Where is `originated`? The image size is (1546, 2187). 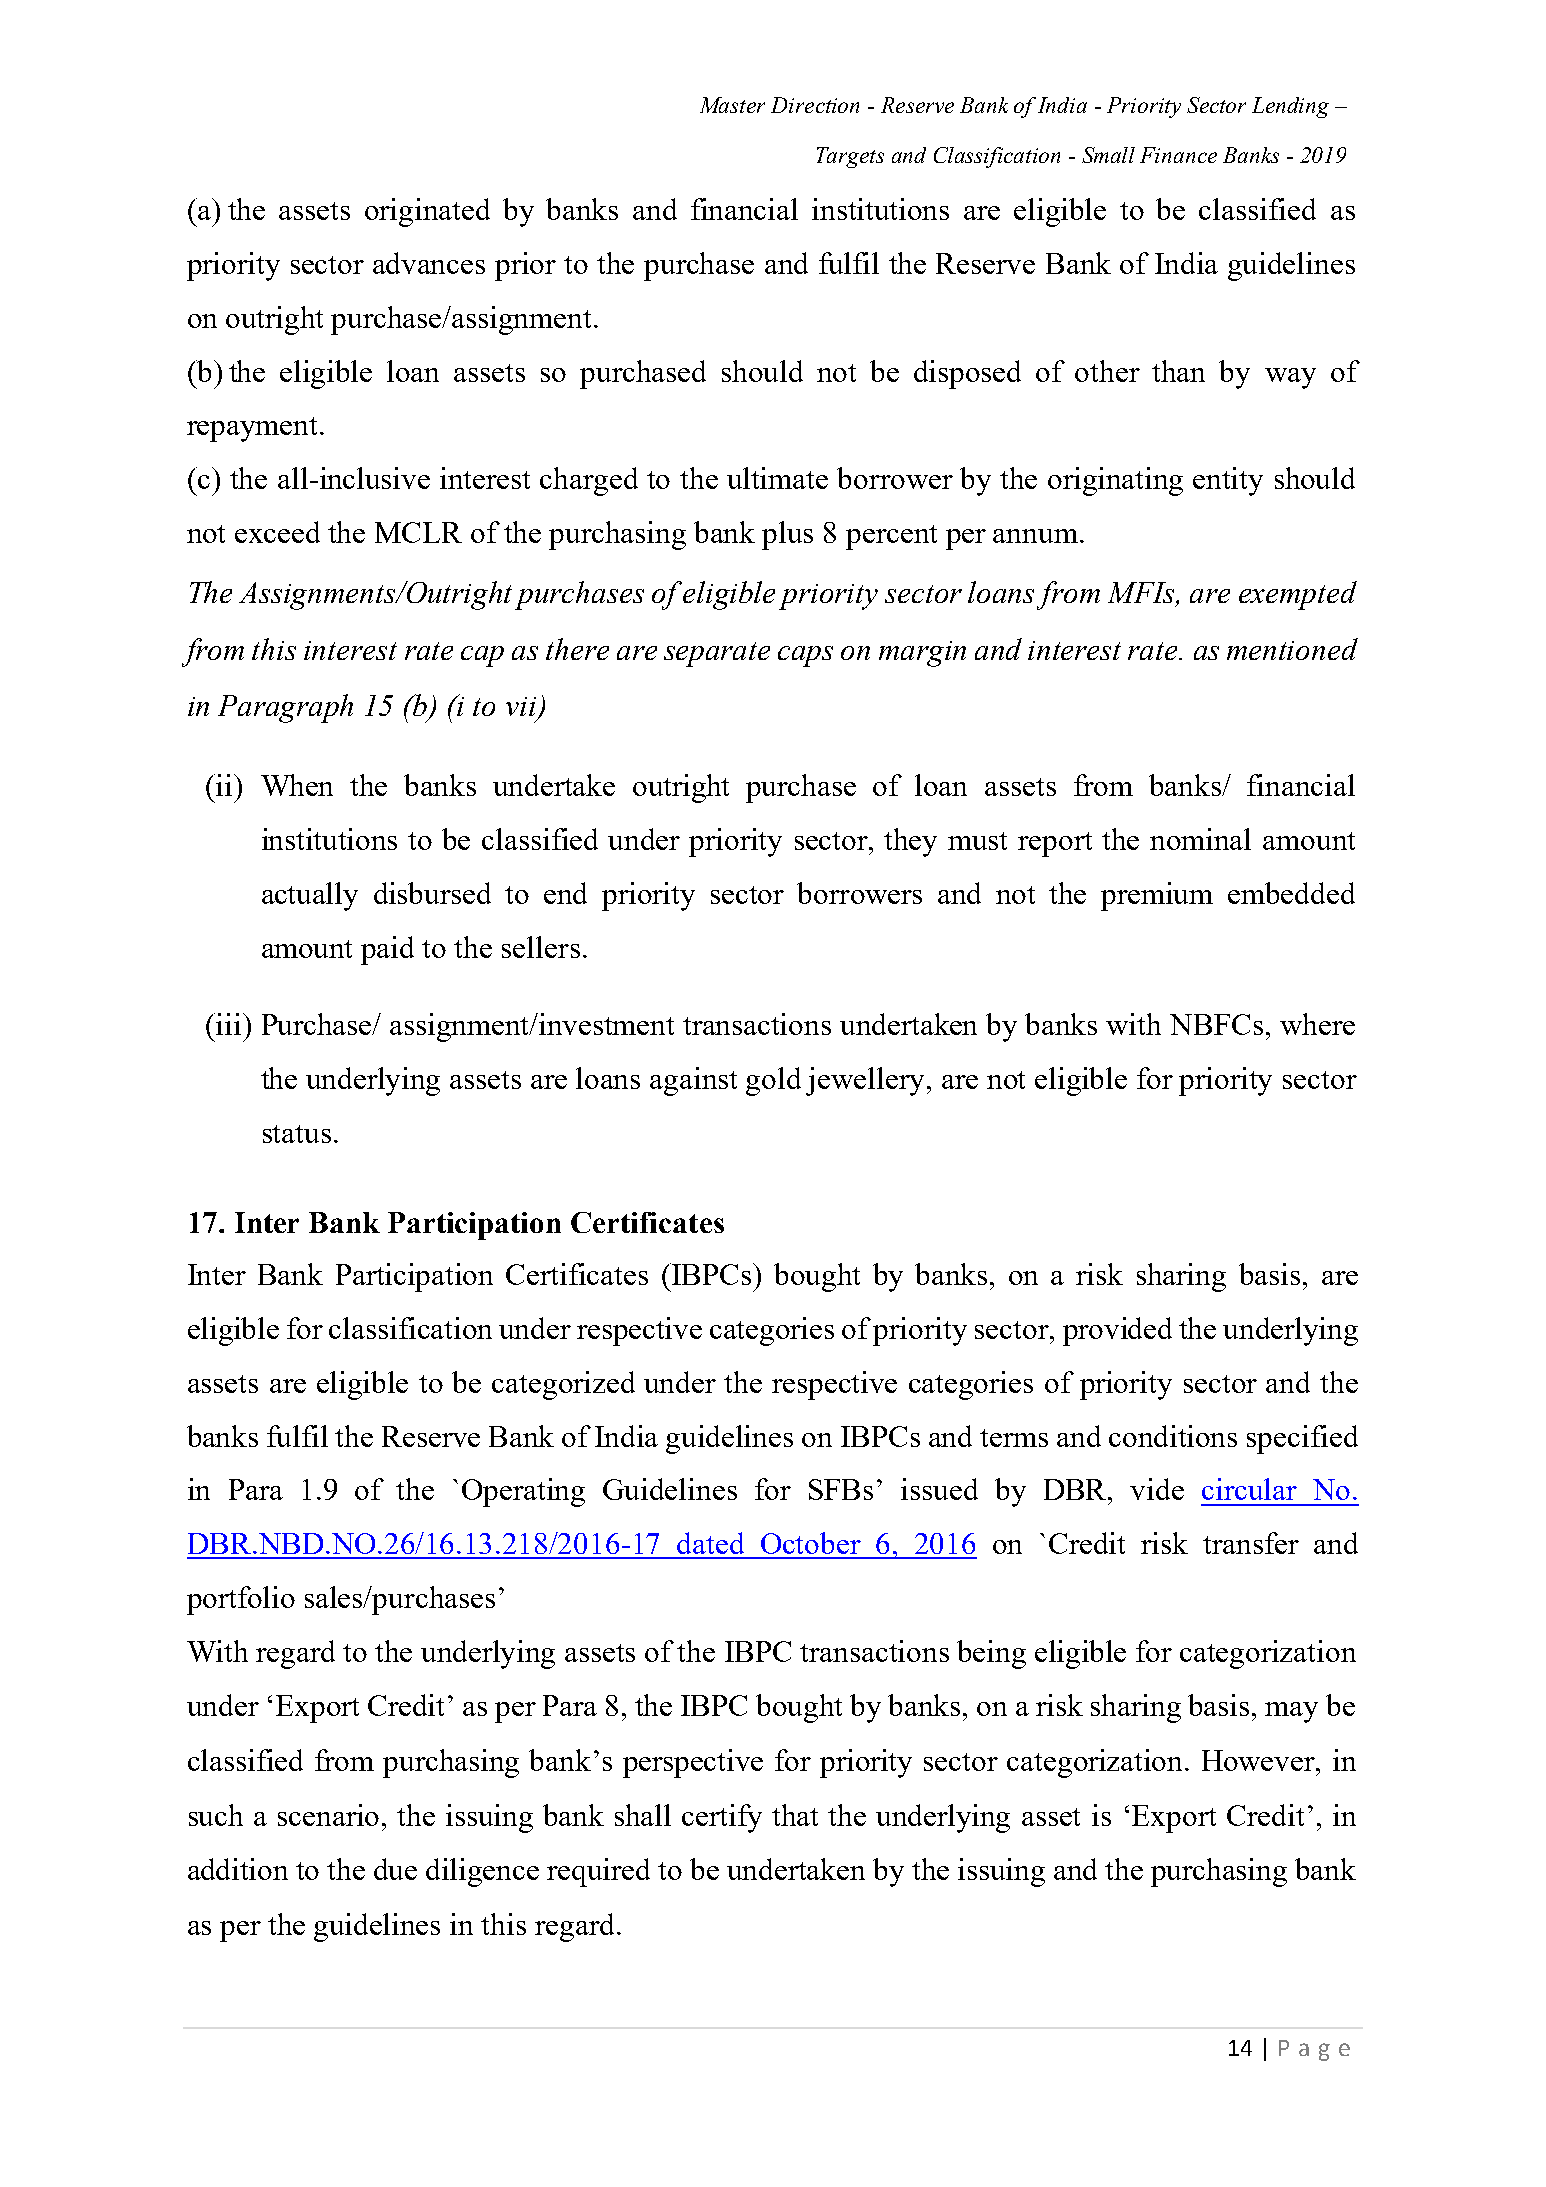 originated is located at coordinates (427, 212).
